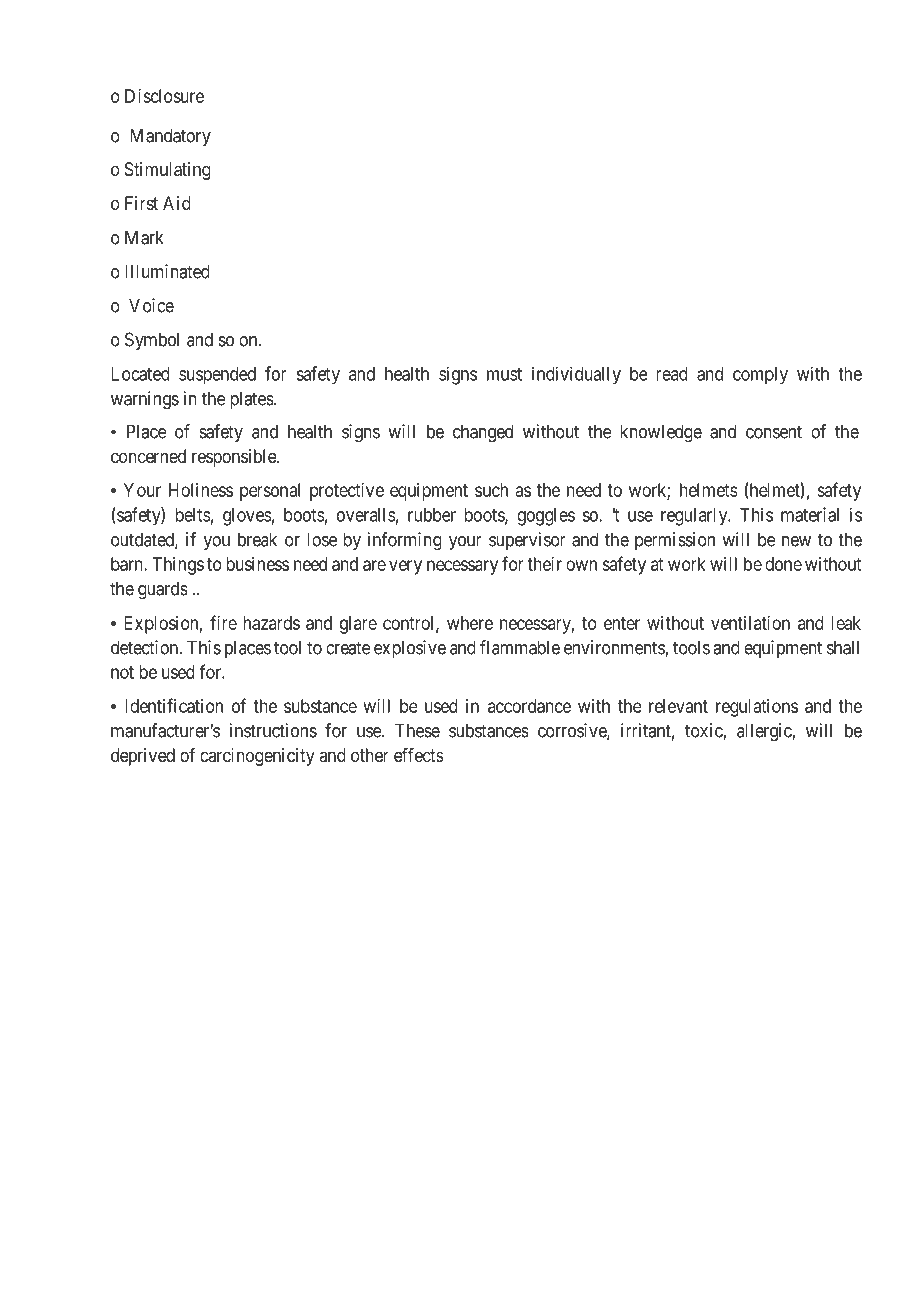 This document has width=924, height=1307. I want to click on Disclosure, so click(164, 96).
